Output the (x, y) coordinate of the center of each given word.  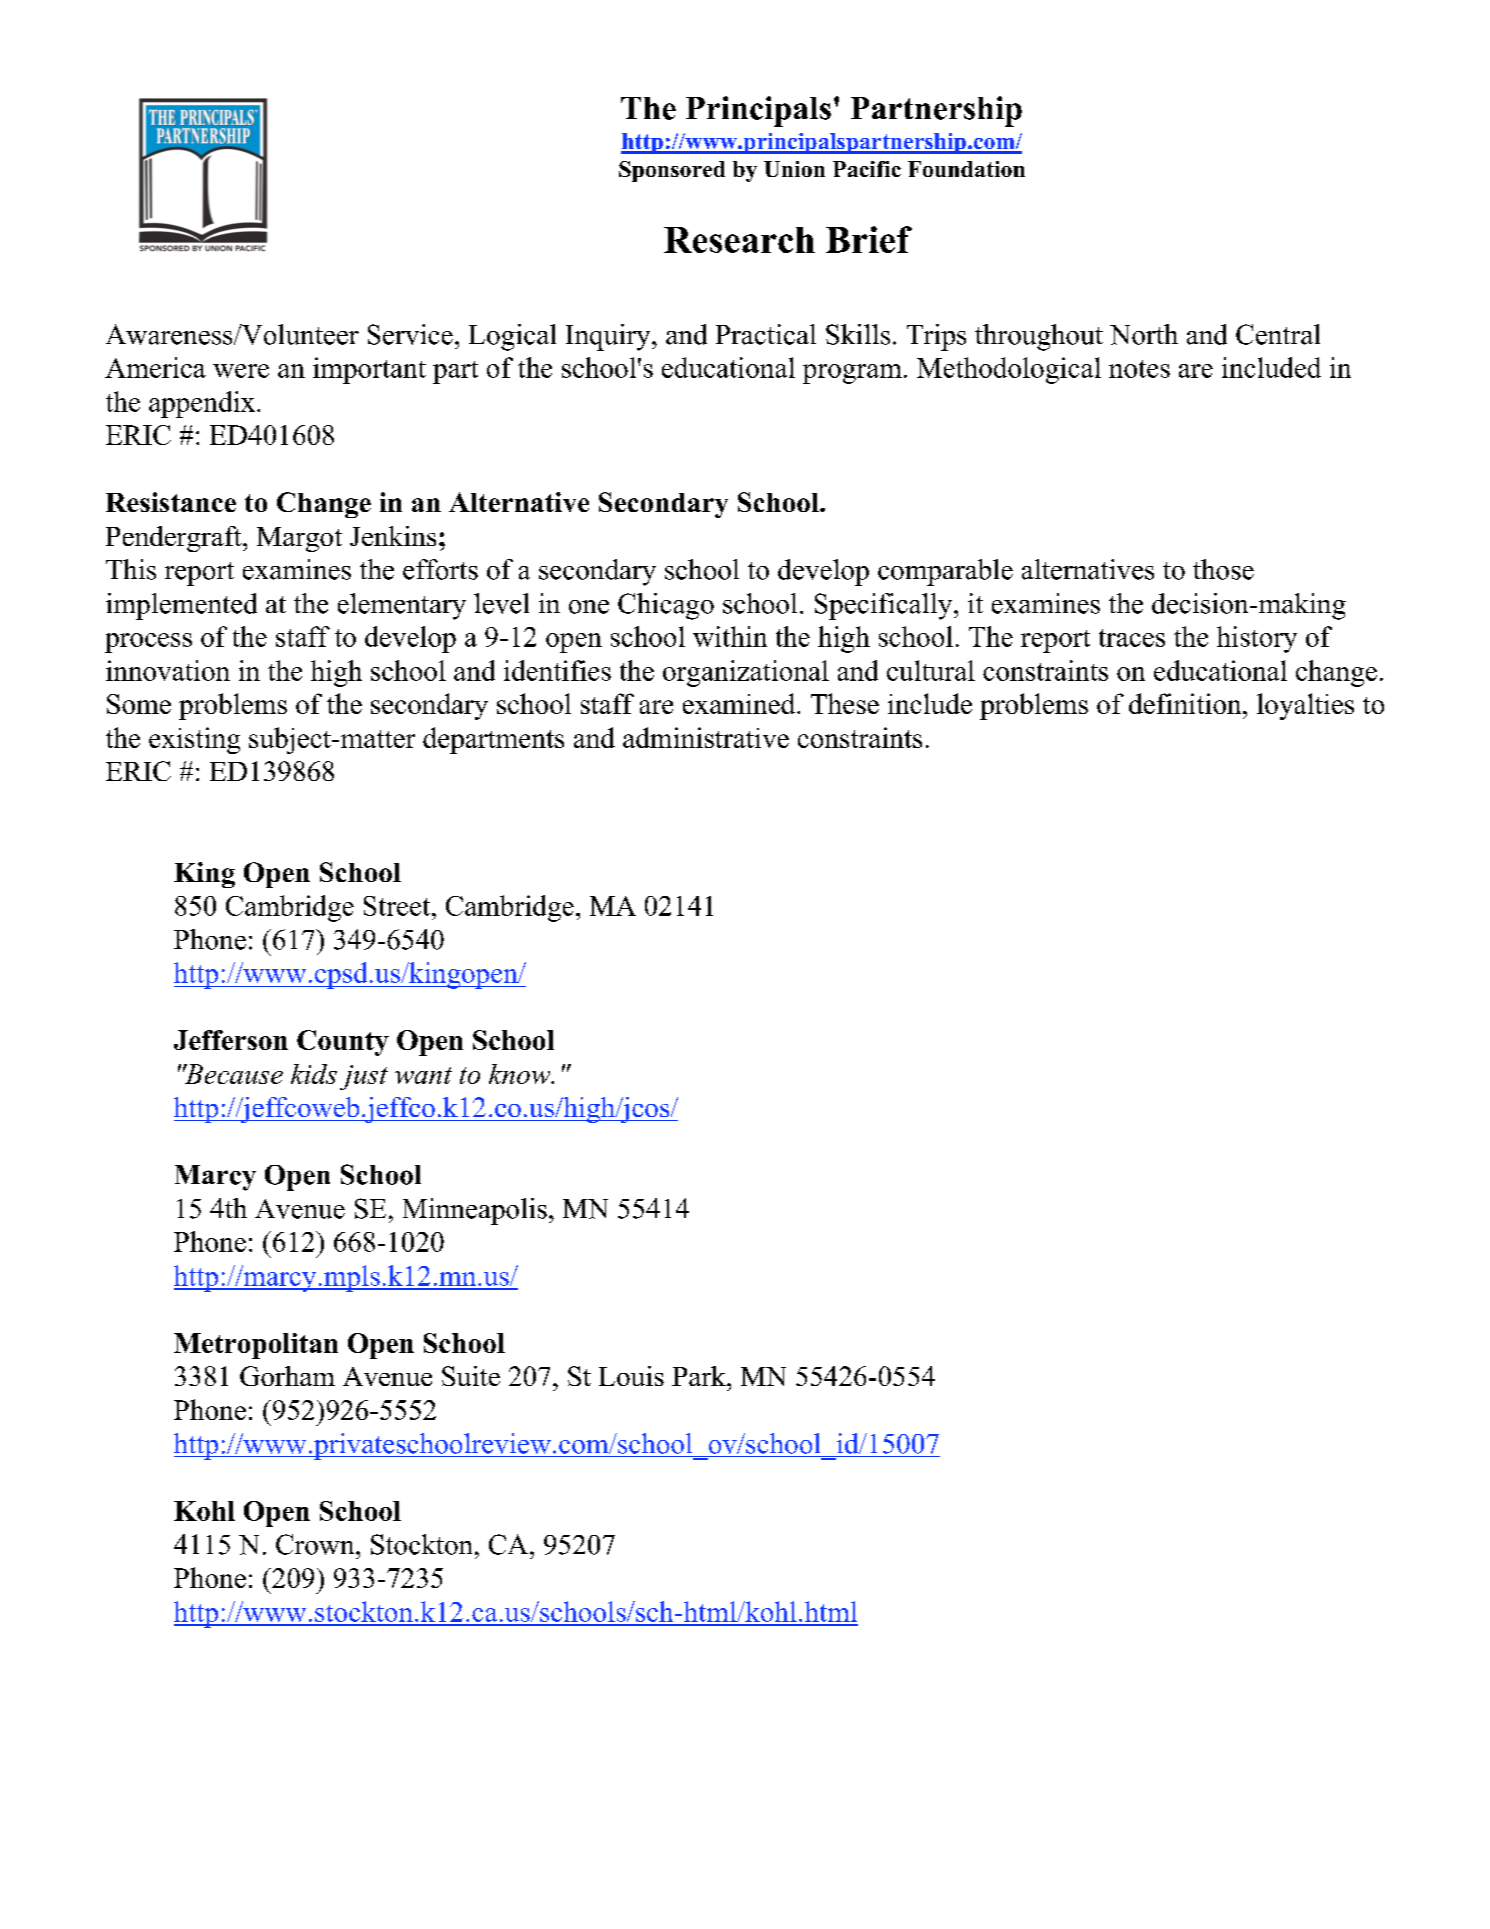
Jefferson (231, 1040)
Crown (316, 1544)
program (852, 374)
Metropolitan (256, 1346)
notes (1139, 369)
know (521, 1074)
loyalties (1305, 706)
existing (194, 740)
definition (1186, 703)
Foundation (966, 169)
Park (700, 1376)
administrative (706, 737)
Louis (631, 1376)
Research (739, 240)
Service (410, 334)
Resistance (171, 502)
